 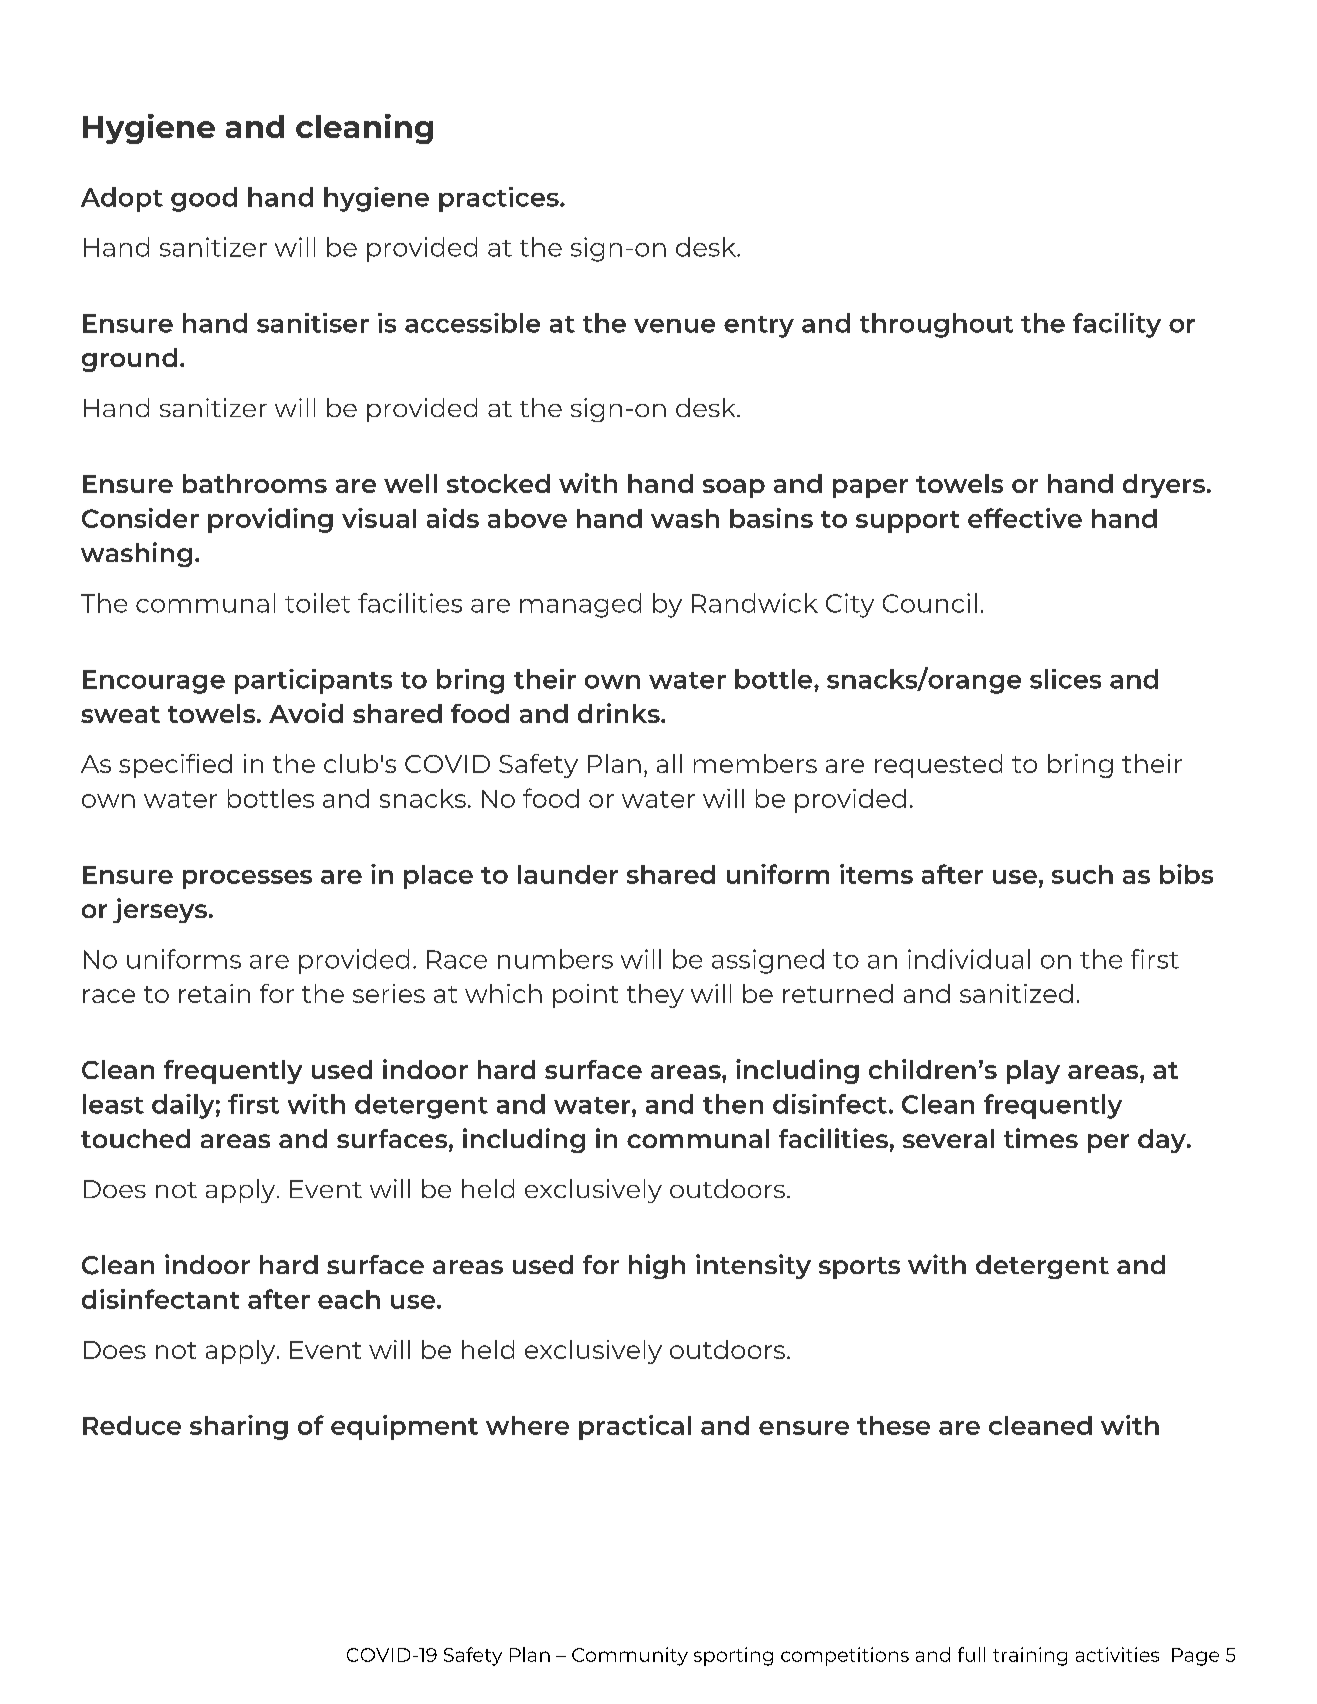 I want to click on such, so click(x=1082, y=874).
